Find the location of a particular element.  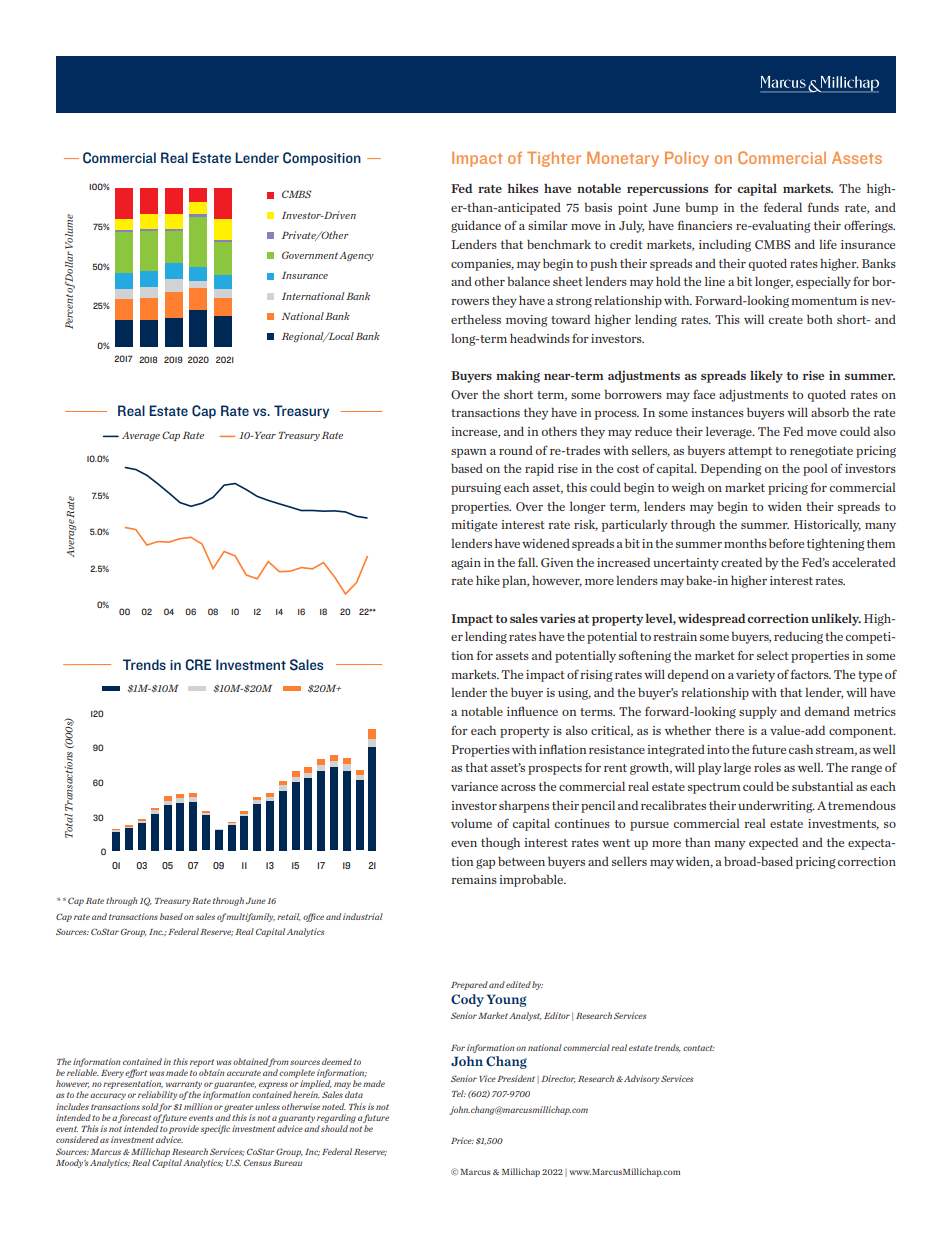

Tighter is located at coordinates (554, 159).
